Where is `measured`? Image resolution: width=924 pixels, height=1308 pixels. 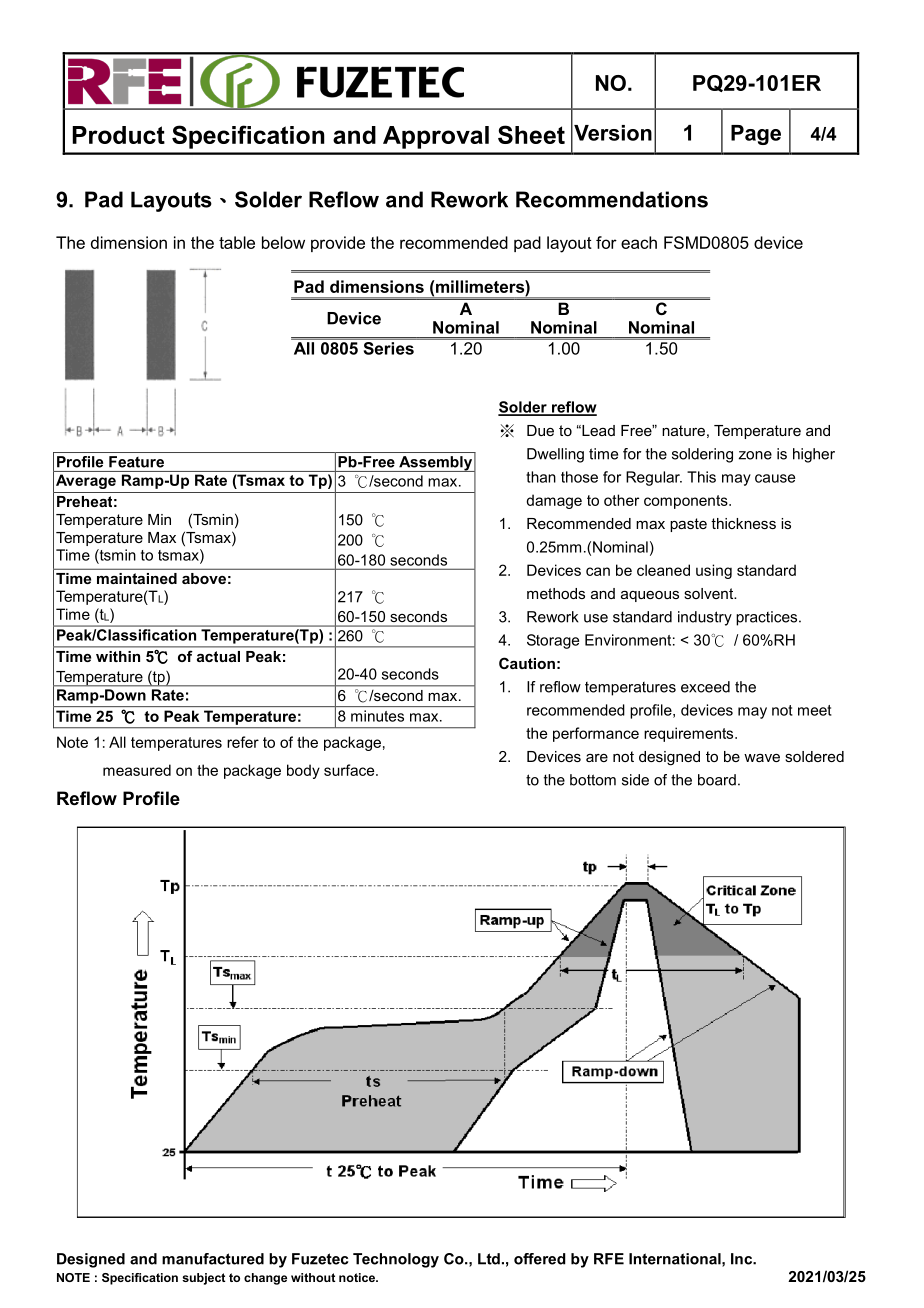
measured is located at coordinates (137, 770).
